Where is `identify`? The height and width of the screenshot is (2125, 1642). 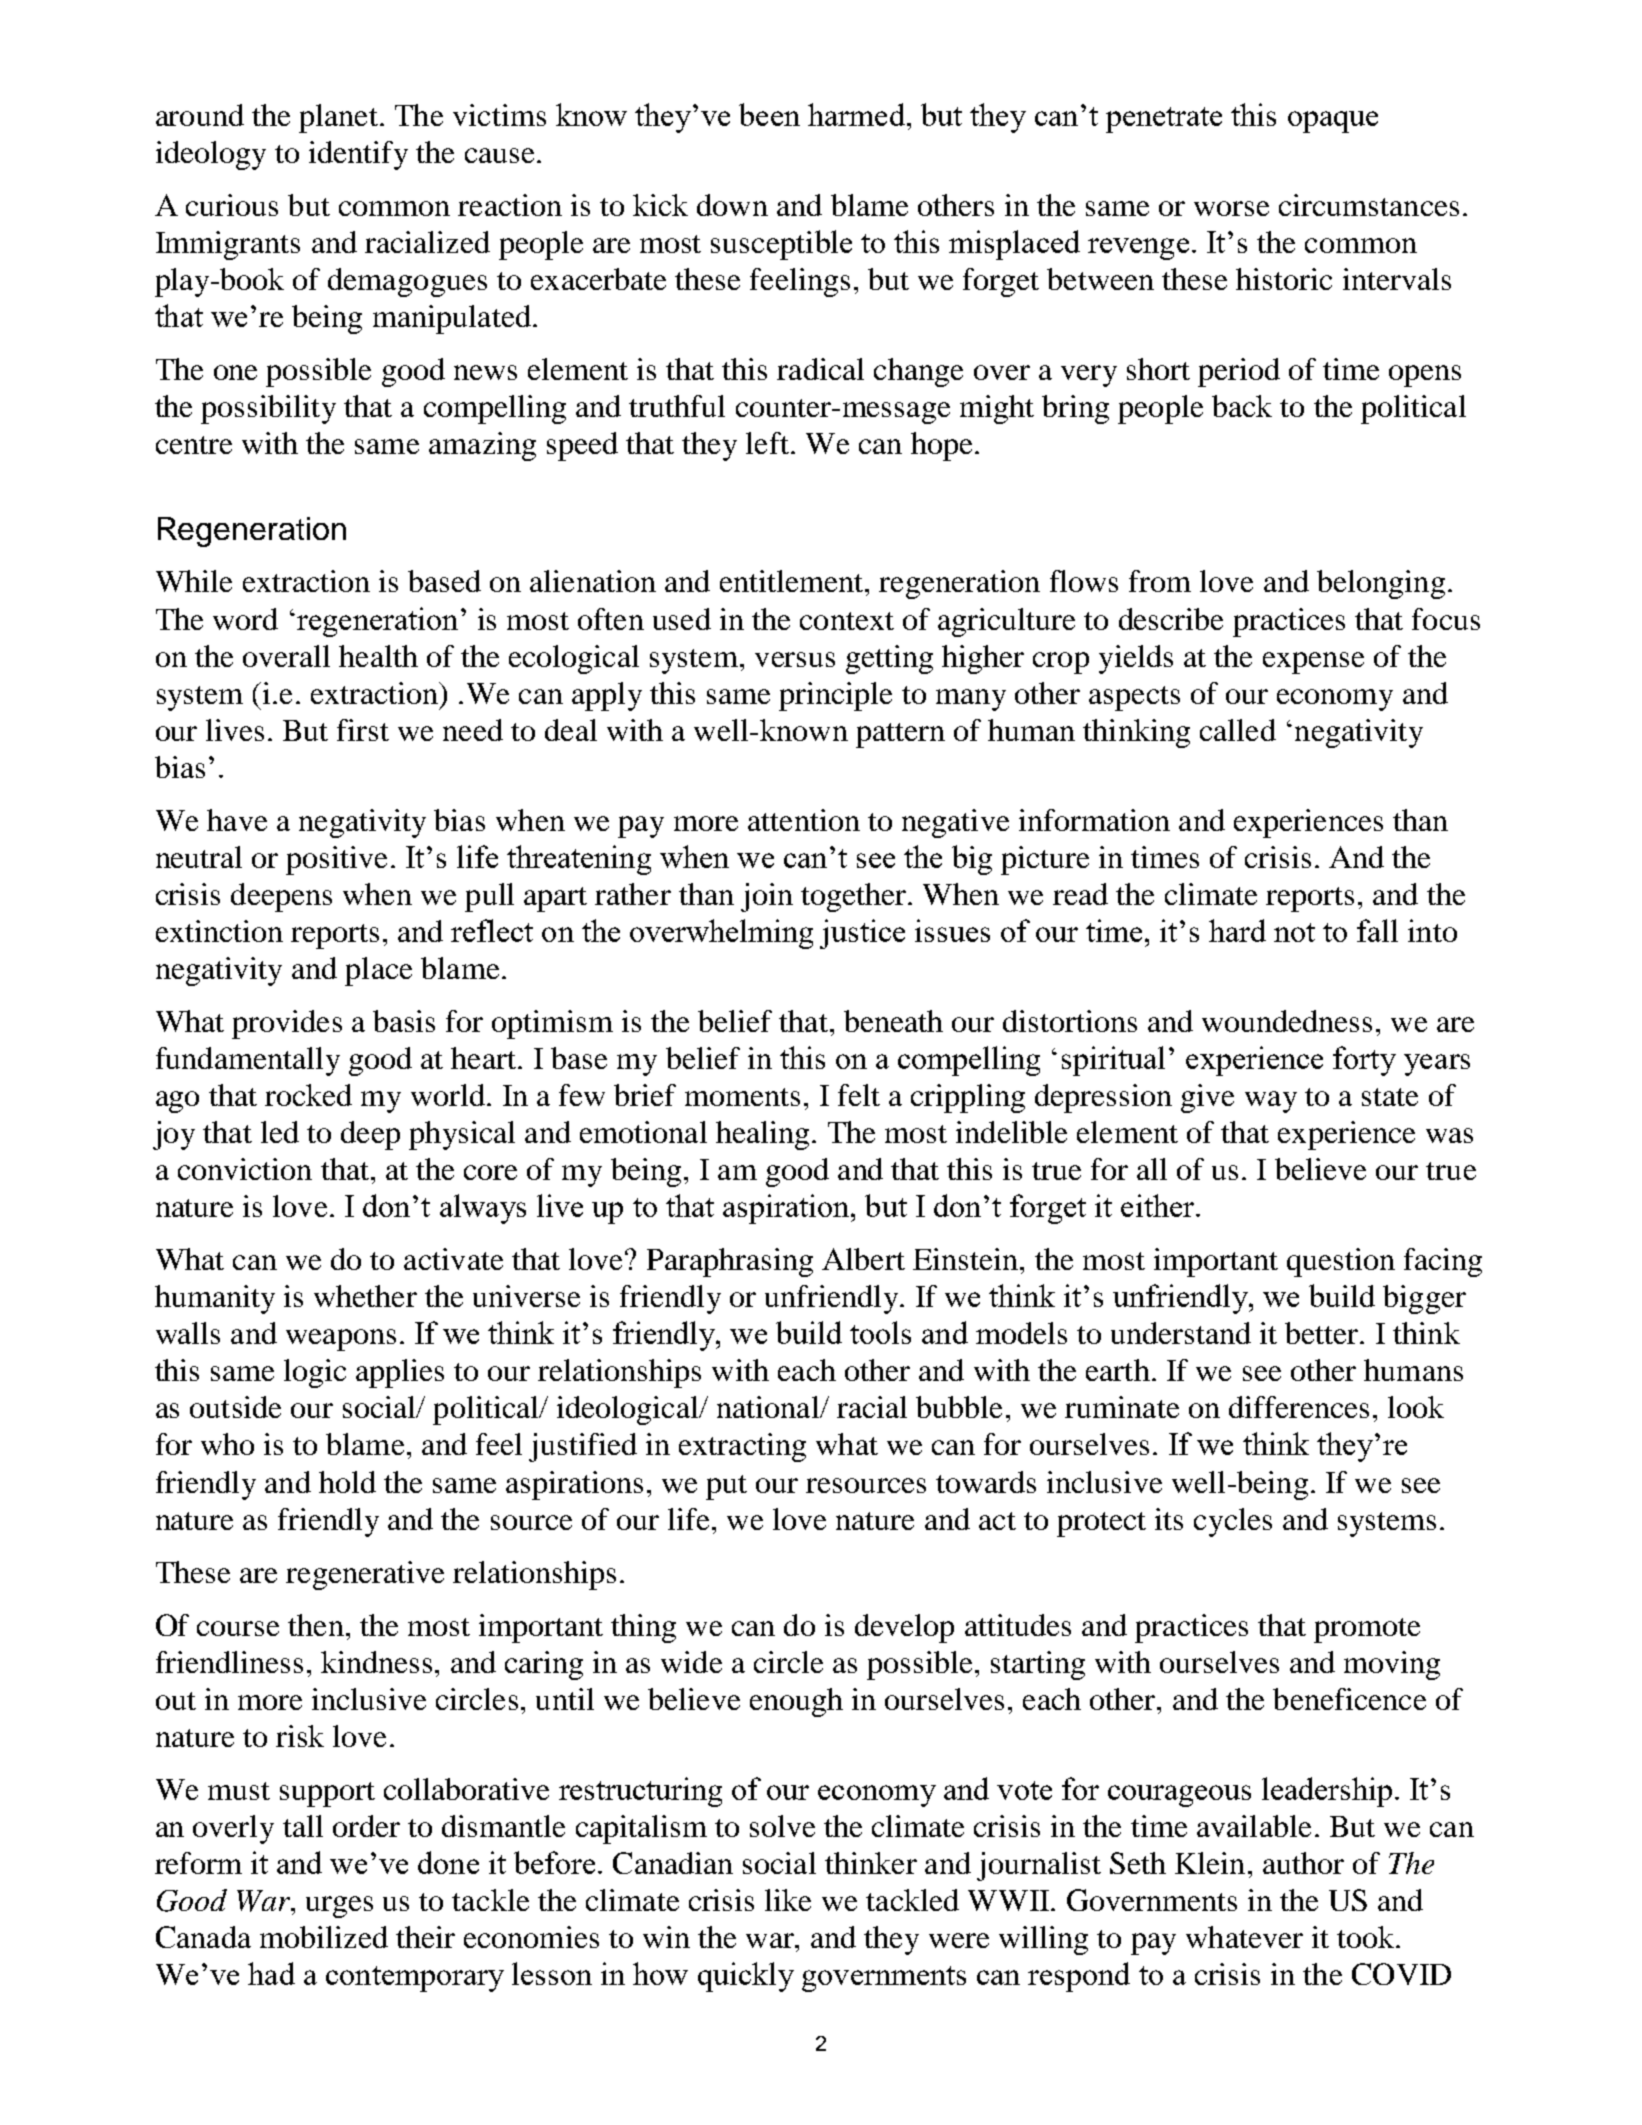 identify is located at coordinates (358, 155).
